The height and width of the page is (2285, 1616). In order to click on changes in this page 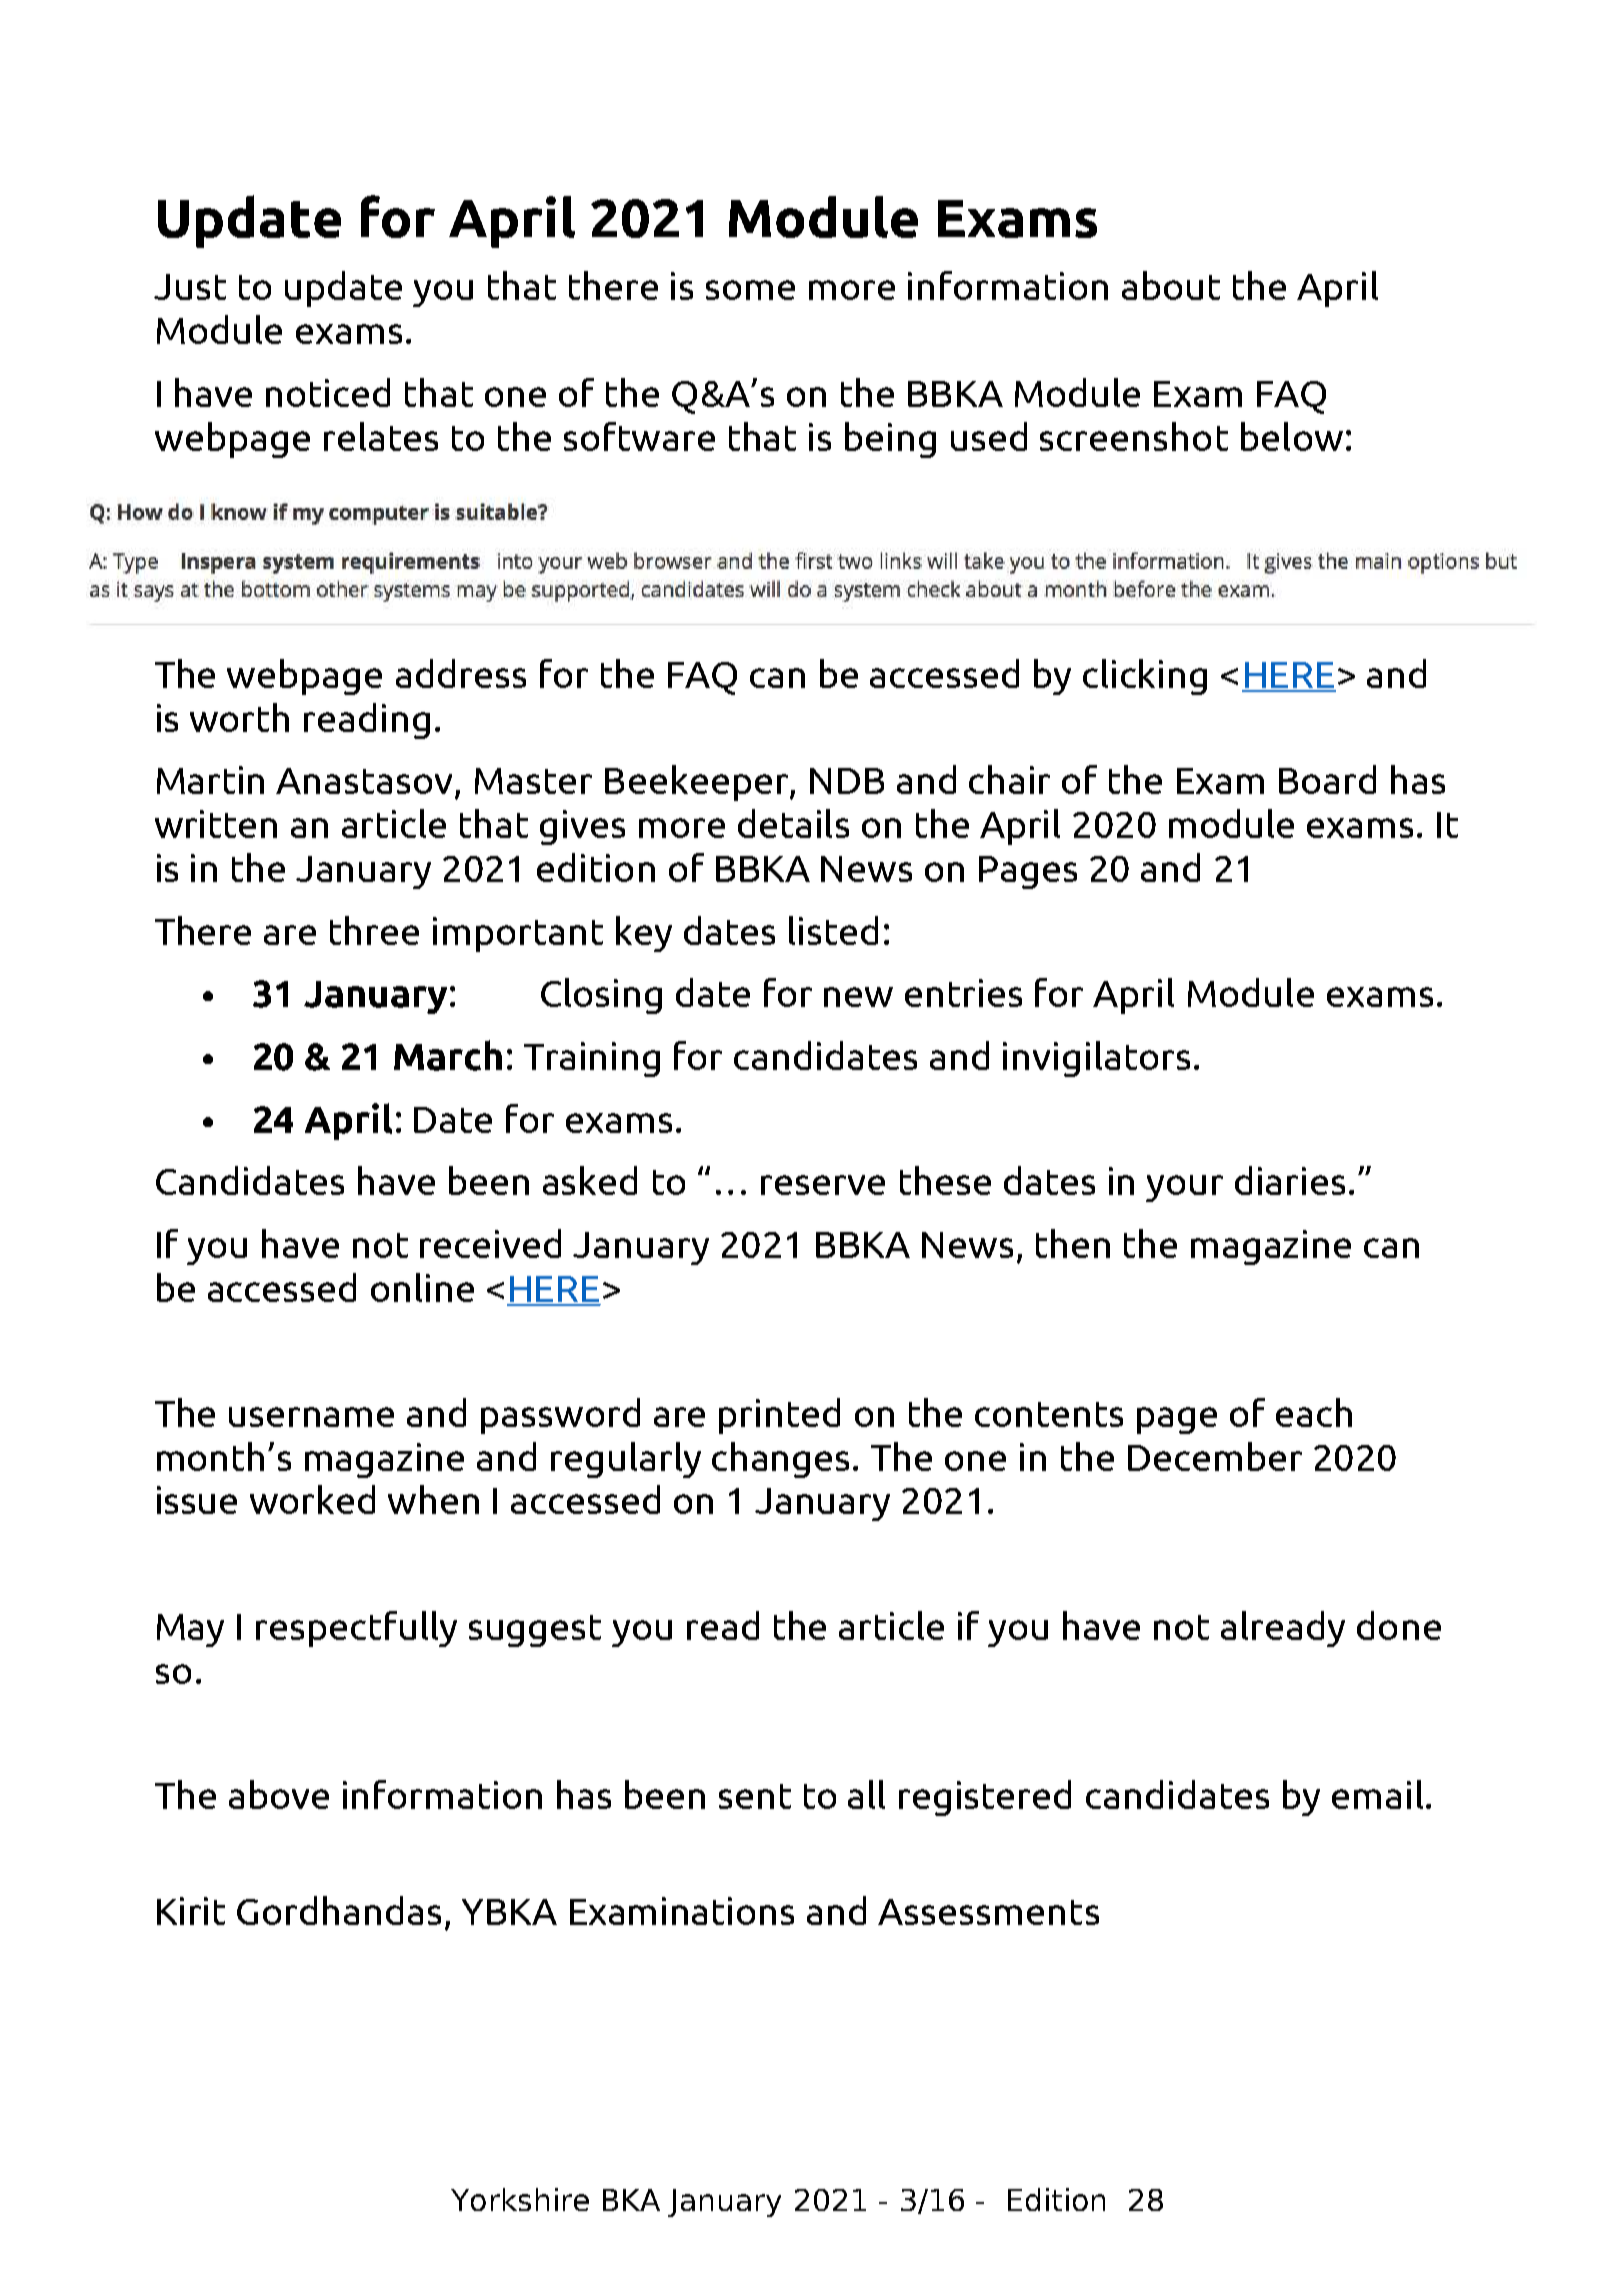, I will do `click(780, 1460)`.
